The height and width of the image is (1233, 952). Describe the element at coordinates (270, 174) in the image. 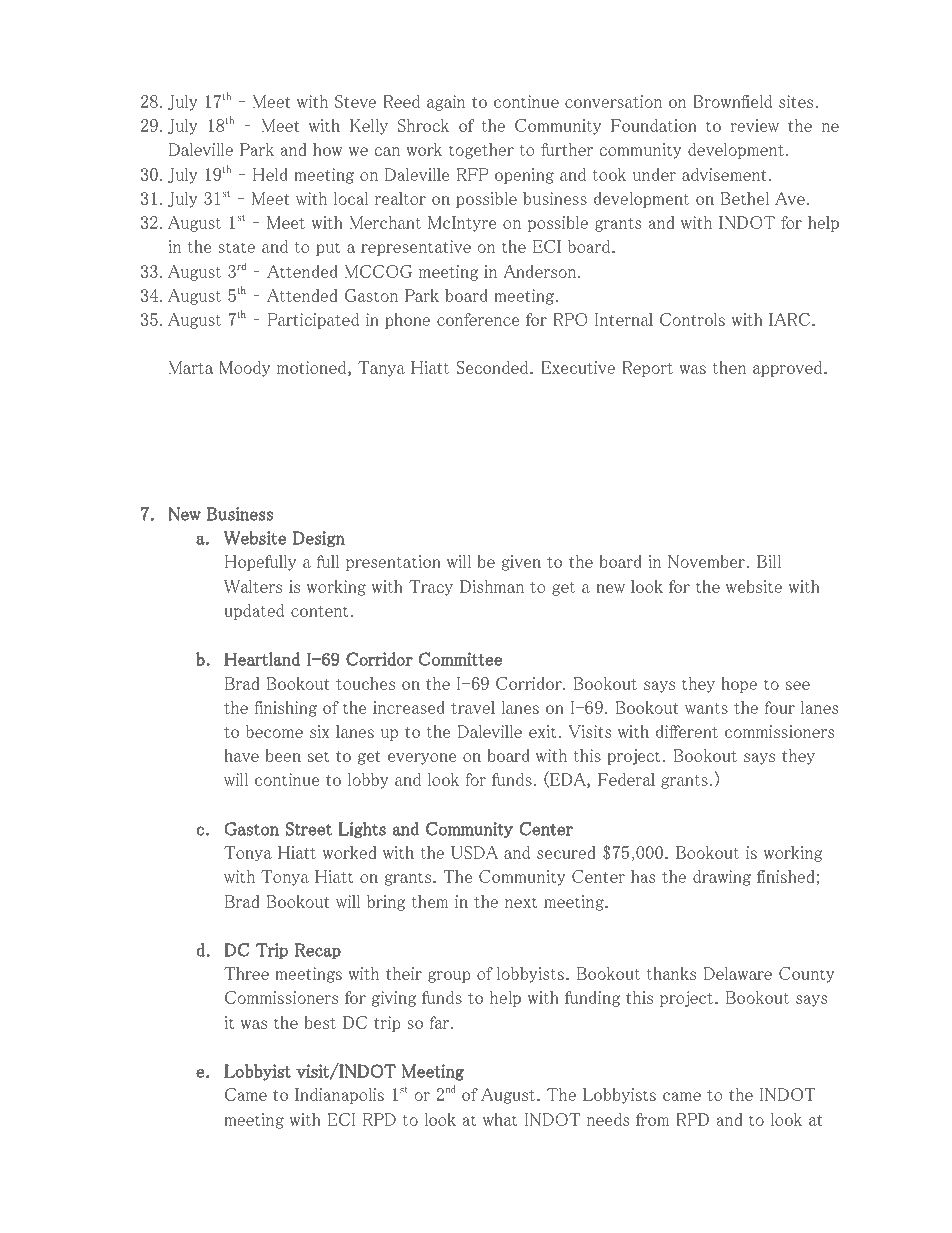

I see `Held` at that location.
